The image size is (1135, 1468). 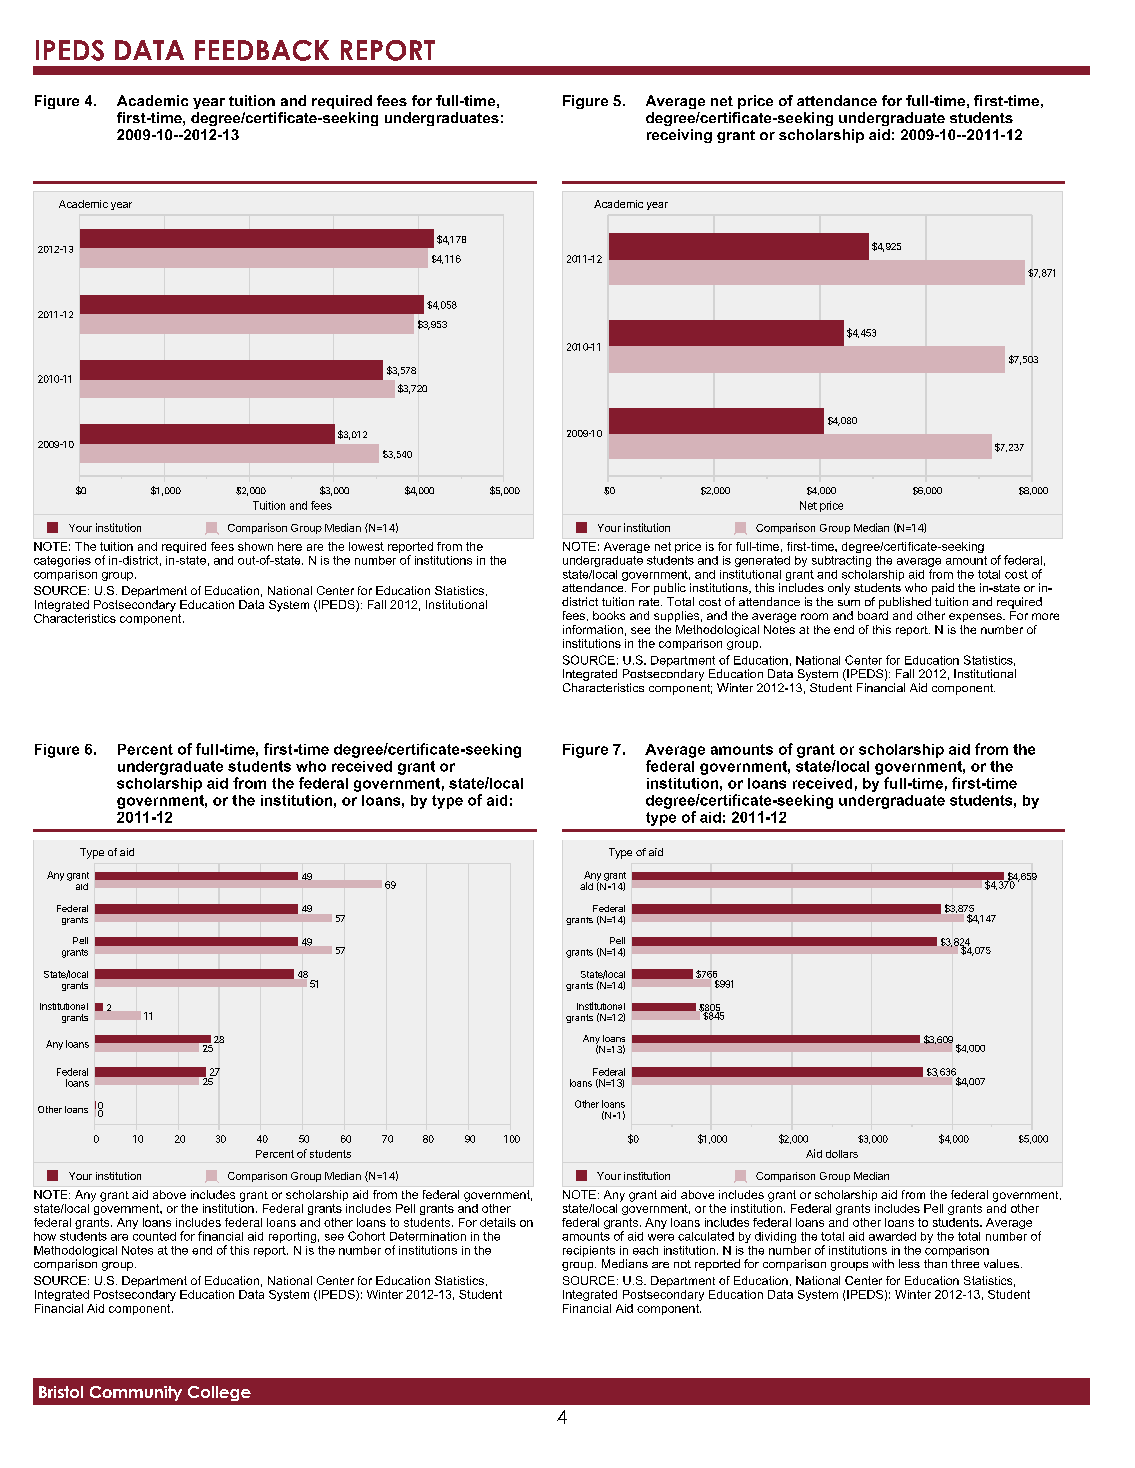 What do you see at coordinates (679, 136) in the screenshot?
I see `receiving` at bounding box center [679, 136].
